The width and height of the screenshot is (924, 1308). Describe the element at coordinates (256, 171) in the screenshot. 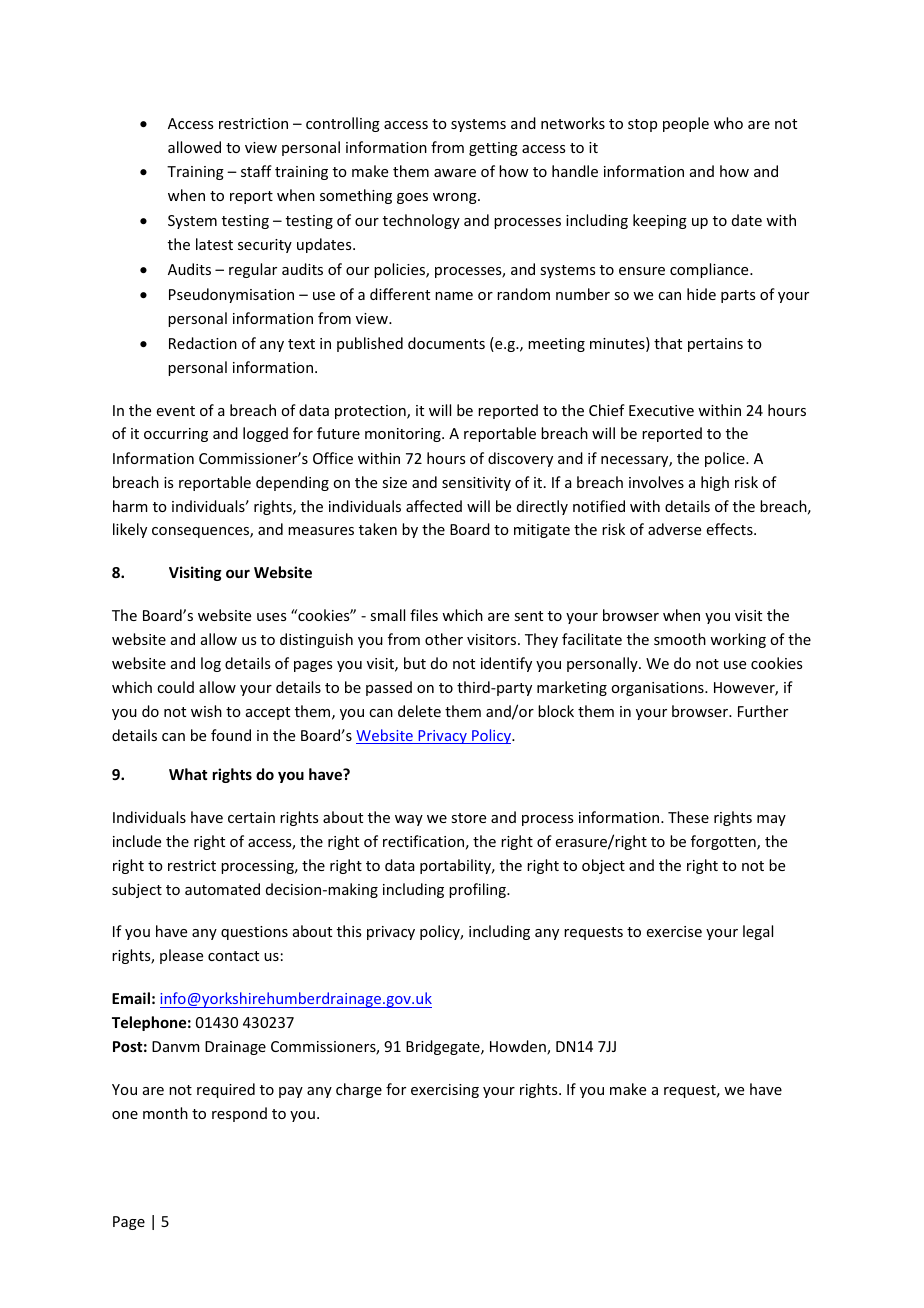

I see `staff` at that location.
